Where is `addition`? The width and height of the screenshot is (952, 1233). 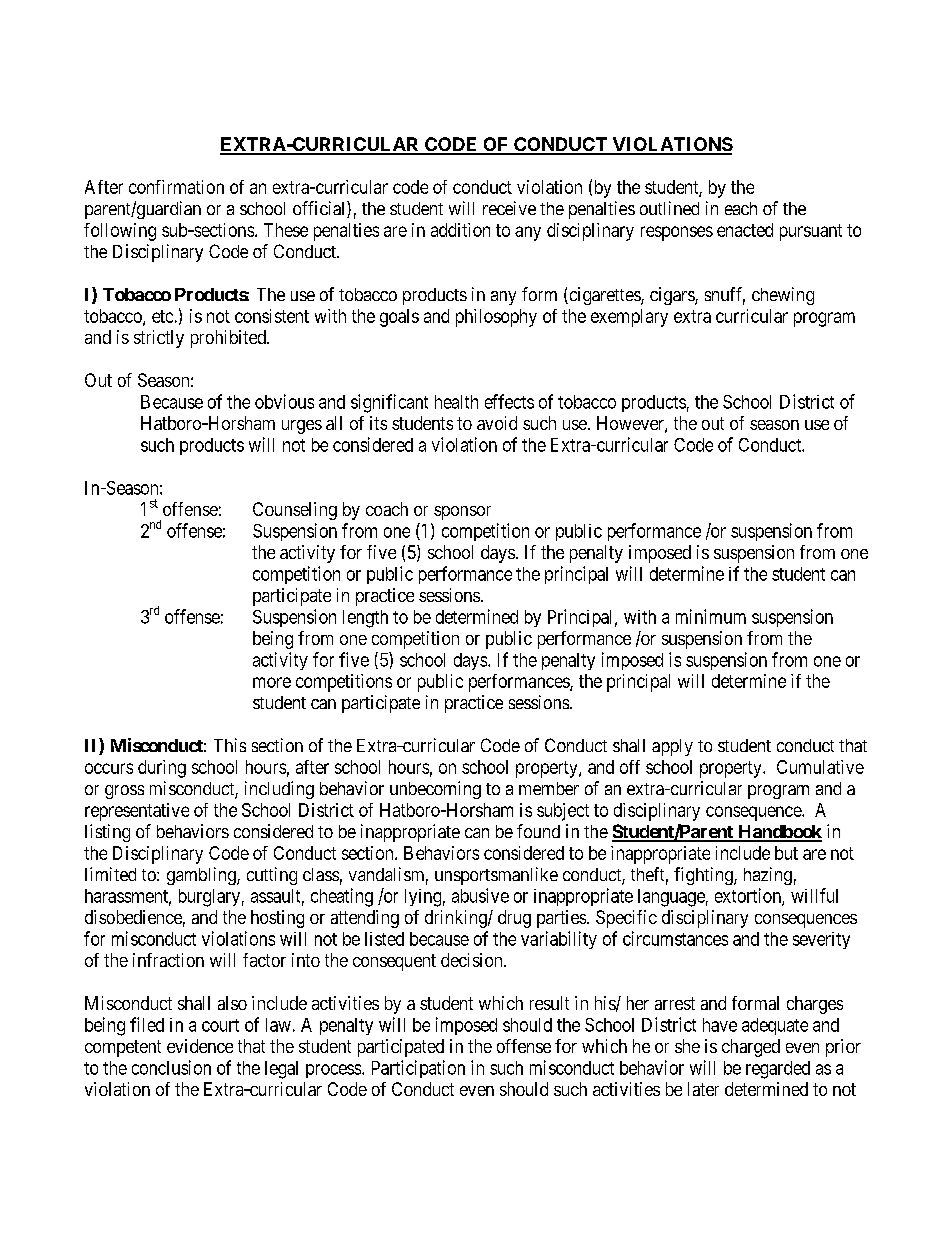
addition is located at coordinates (460, 230).
